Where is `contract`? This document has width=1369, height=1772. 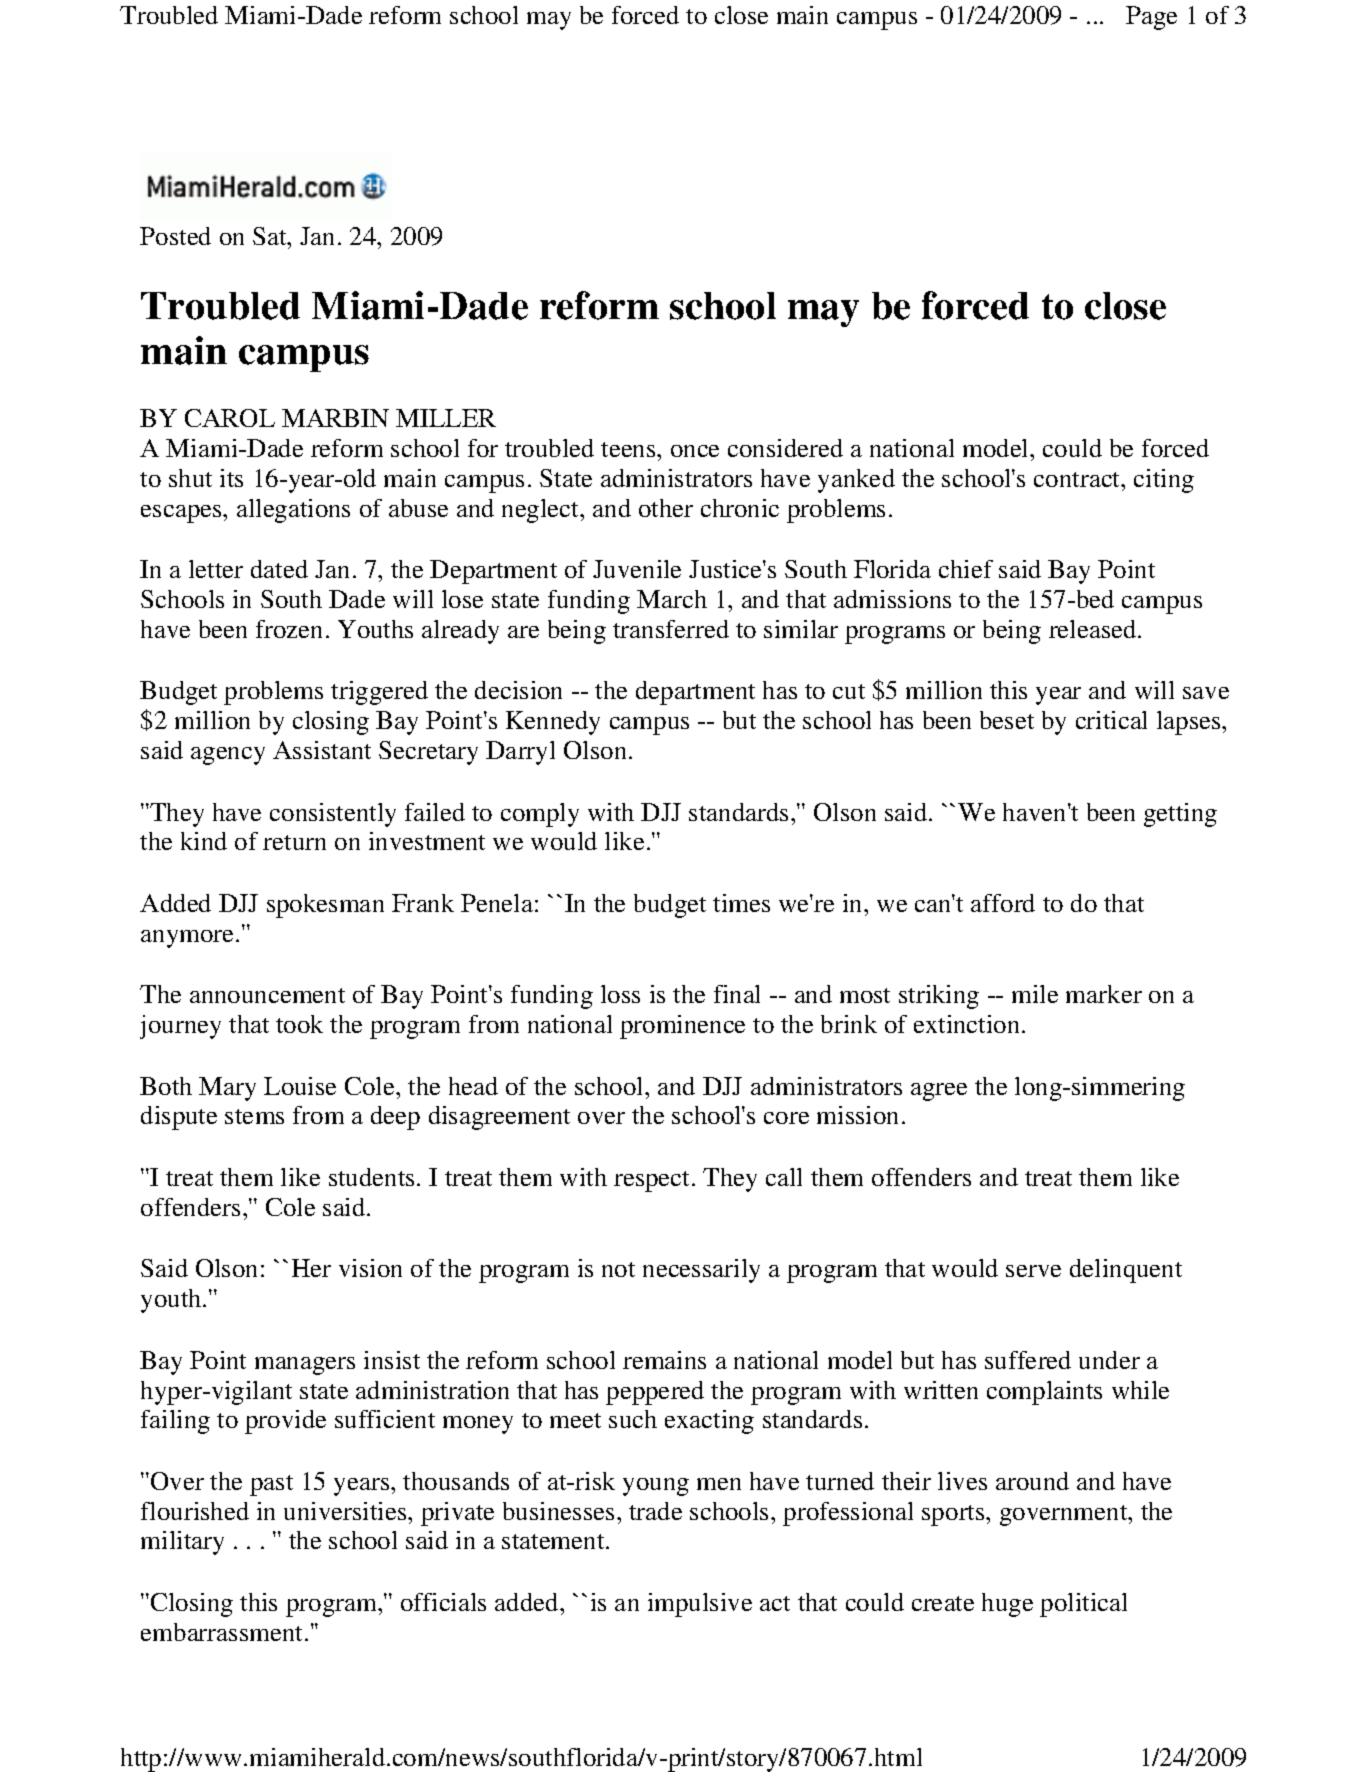 contract is located at coordinates (1078, 479).
